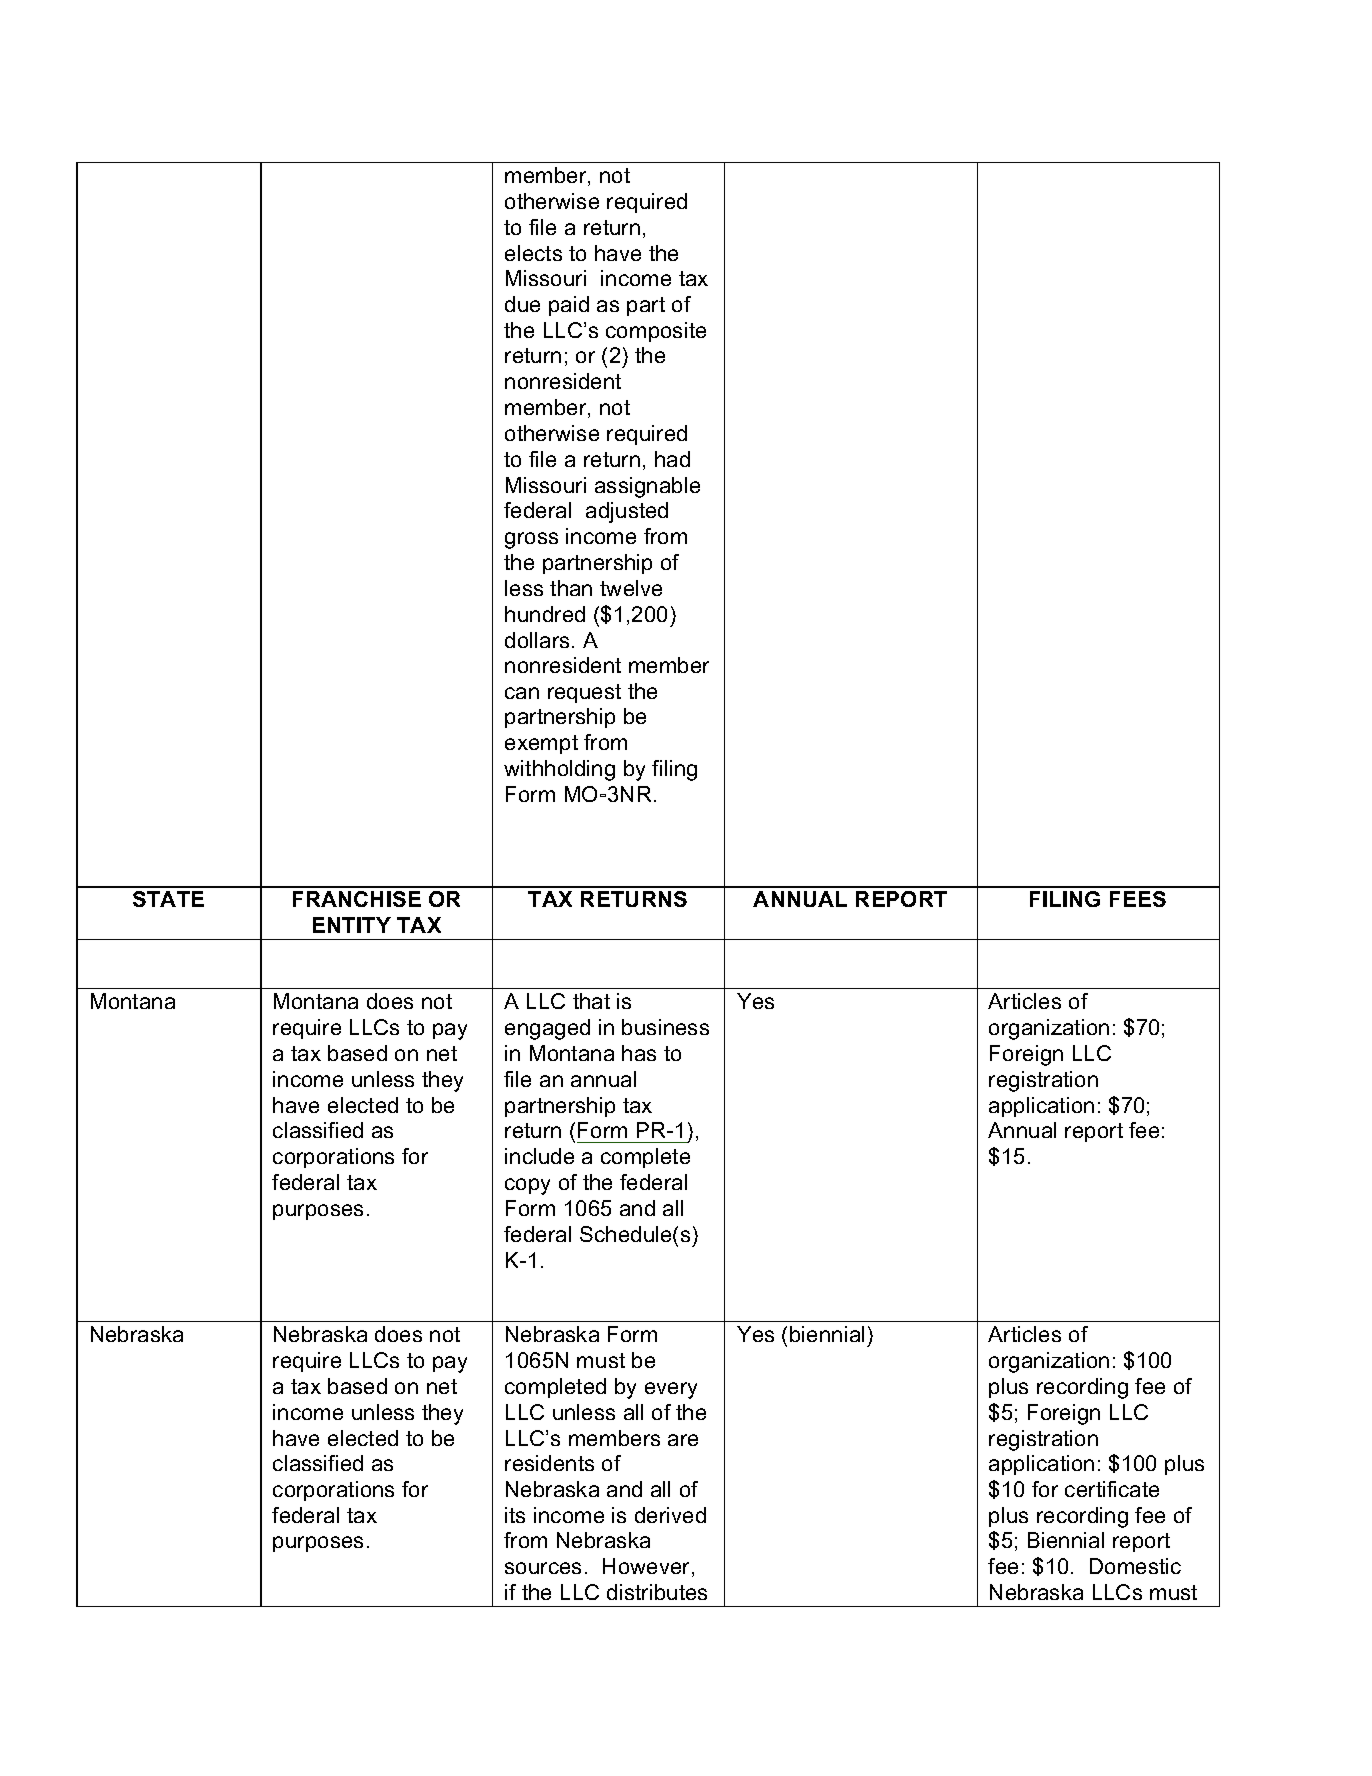 The image size is (1372, 1776). I want to click on had, so click(672, 459).
